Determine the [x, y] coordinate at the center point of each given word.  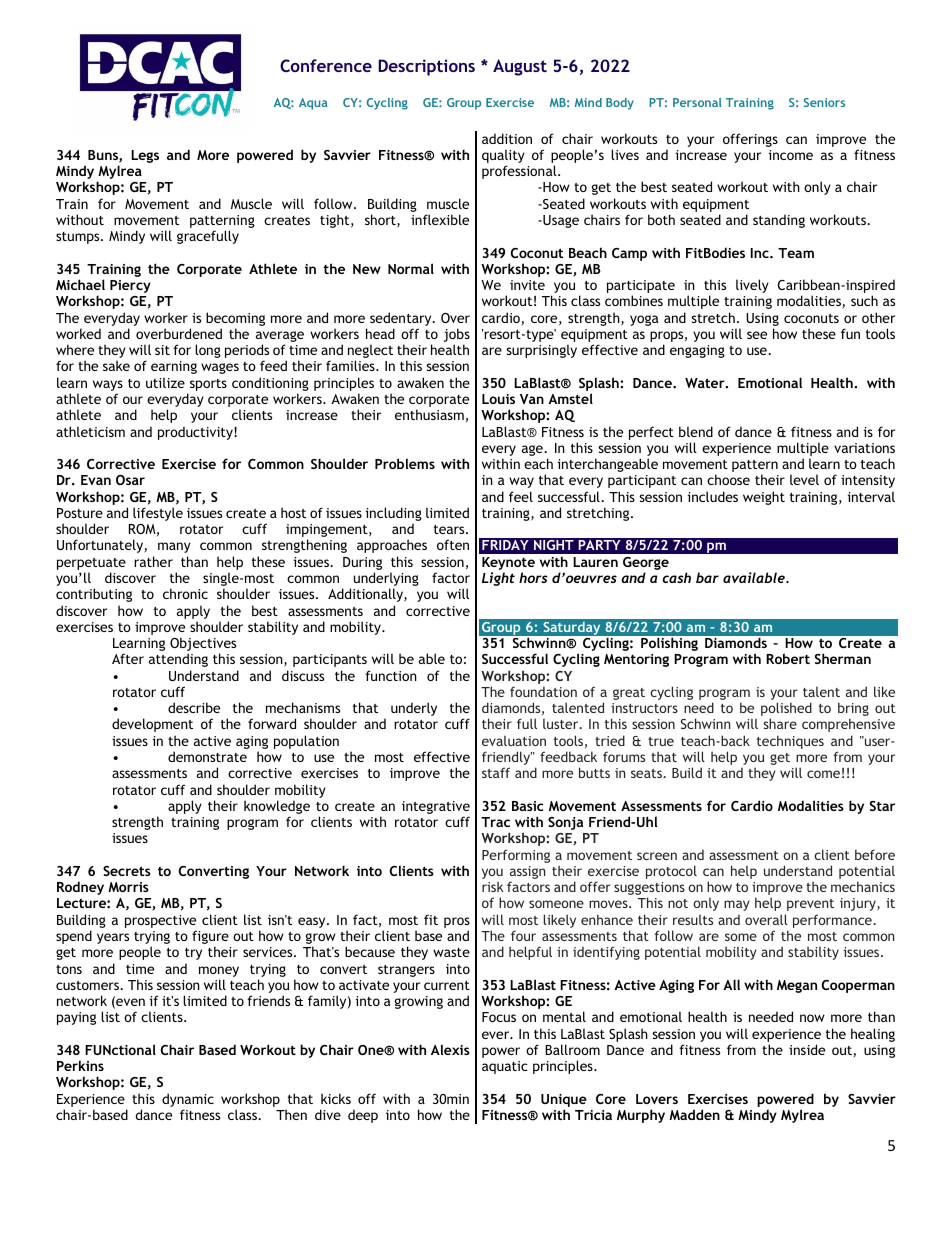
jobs [457, 336]
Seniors [824, 102]
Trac [495, 822]
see [757, 335]
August [520, 67]
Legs [145, 156]
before [875, 854]
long [208, 351]
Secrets [127, 871]
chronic [185, 593]
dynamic [188, 1100]
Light [498, 579]
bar [707, 577]
